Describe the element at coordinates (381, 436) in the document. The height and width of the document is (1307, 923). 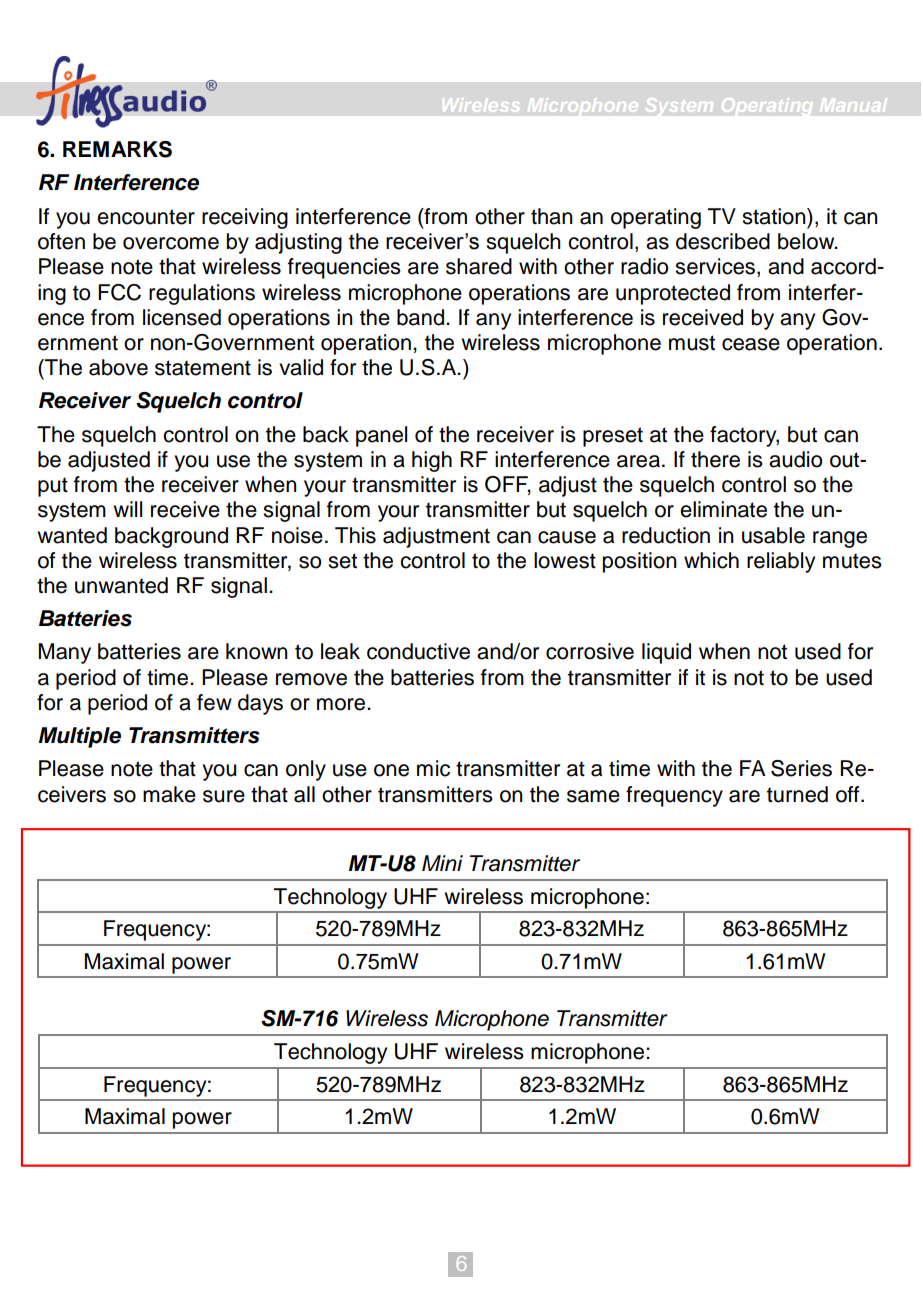
I see `panel` at that location.
